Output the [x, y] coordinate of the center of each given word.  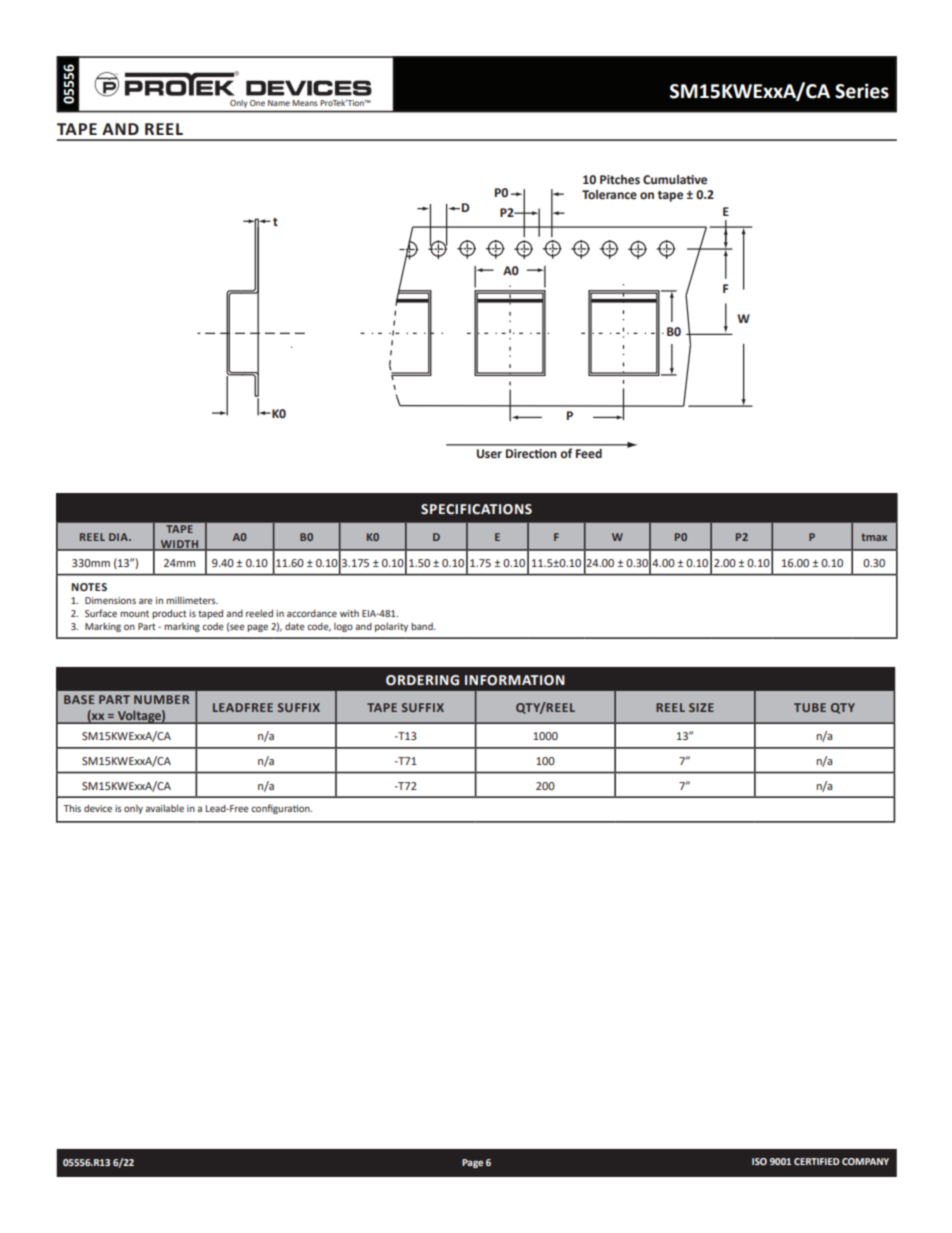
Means [305, 103]
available [164, 808]
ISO [759, 1161]
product [169, 614]
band [423, 626]
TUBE [810, 707]
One [257, 103]
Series [862, 91]
